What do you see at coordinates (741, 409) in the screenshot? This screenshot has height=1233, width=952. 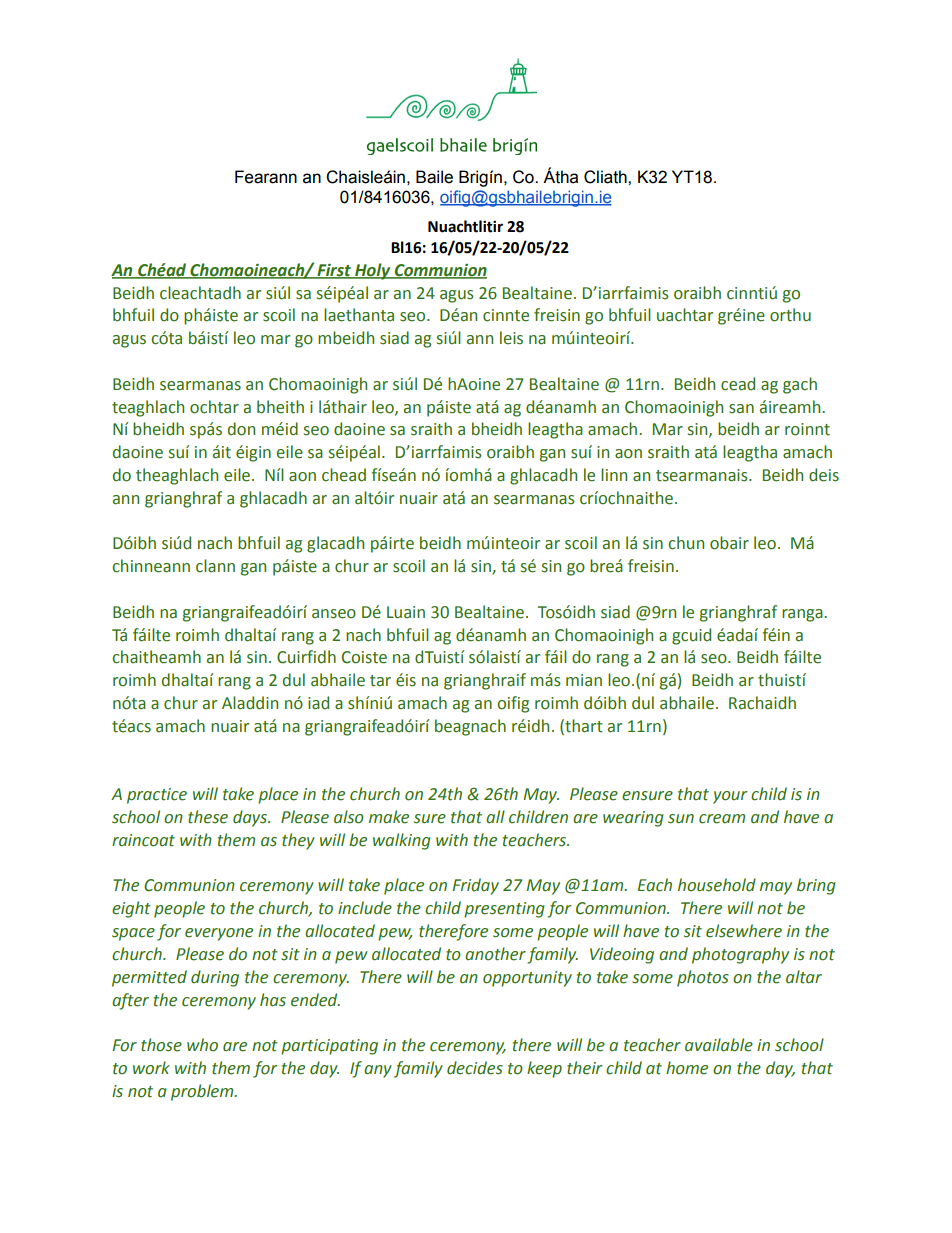 I see `san` at bounding box center [741, 409].
